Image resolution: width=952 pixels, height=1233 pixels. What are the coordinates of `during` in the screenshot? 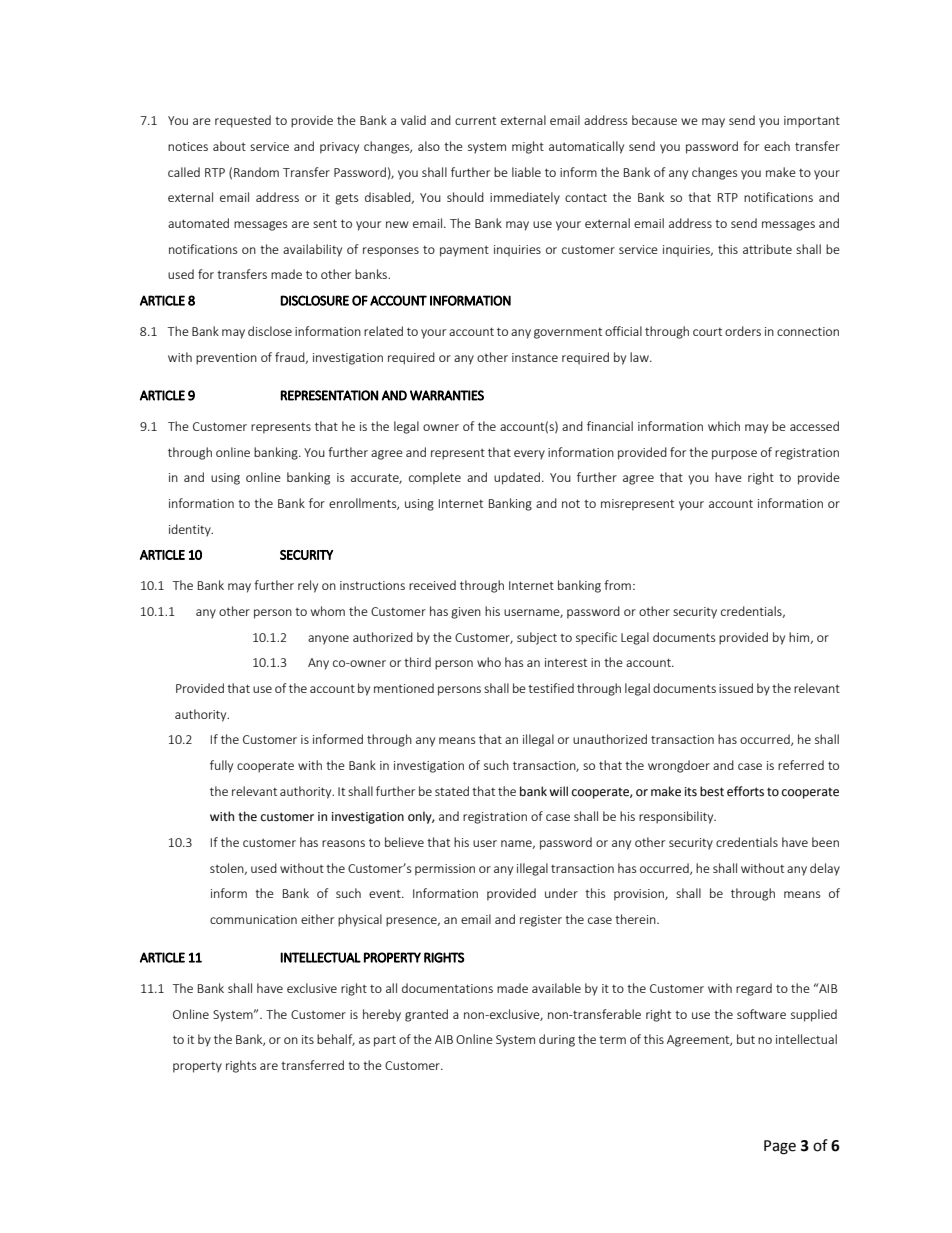 It's located at (557, 1040).
